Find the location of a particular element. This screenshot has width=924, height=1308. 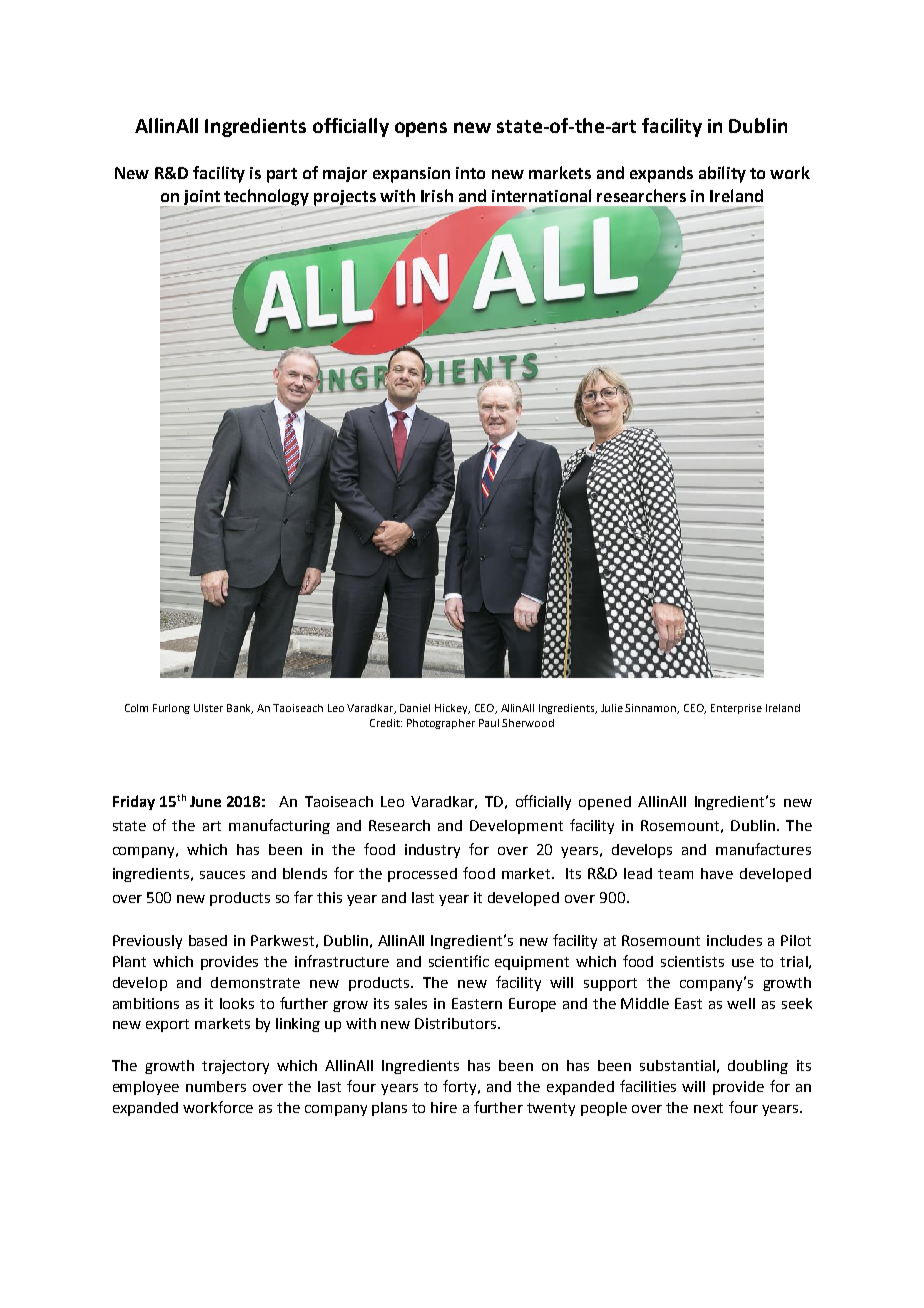

ability is located at coordinates (722, 174).
